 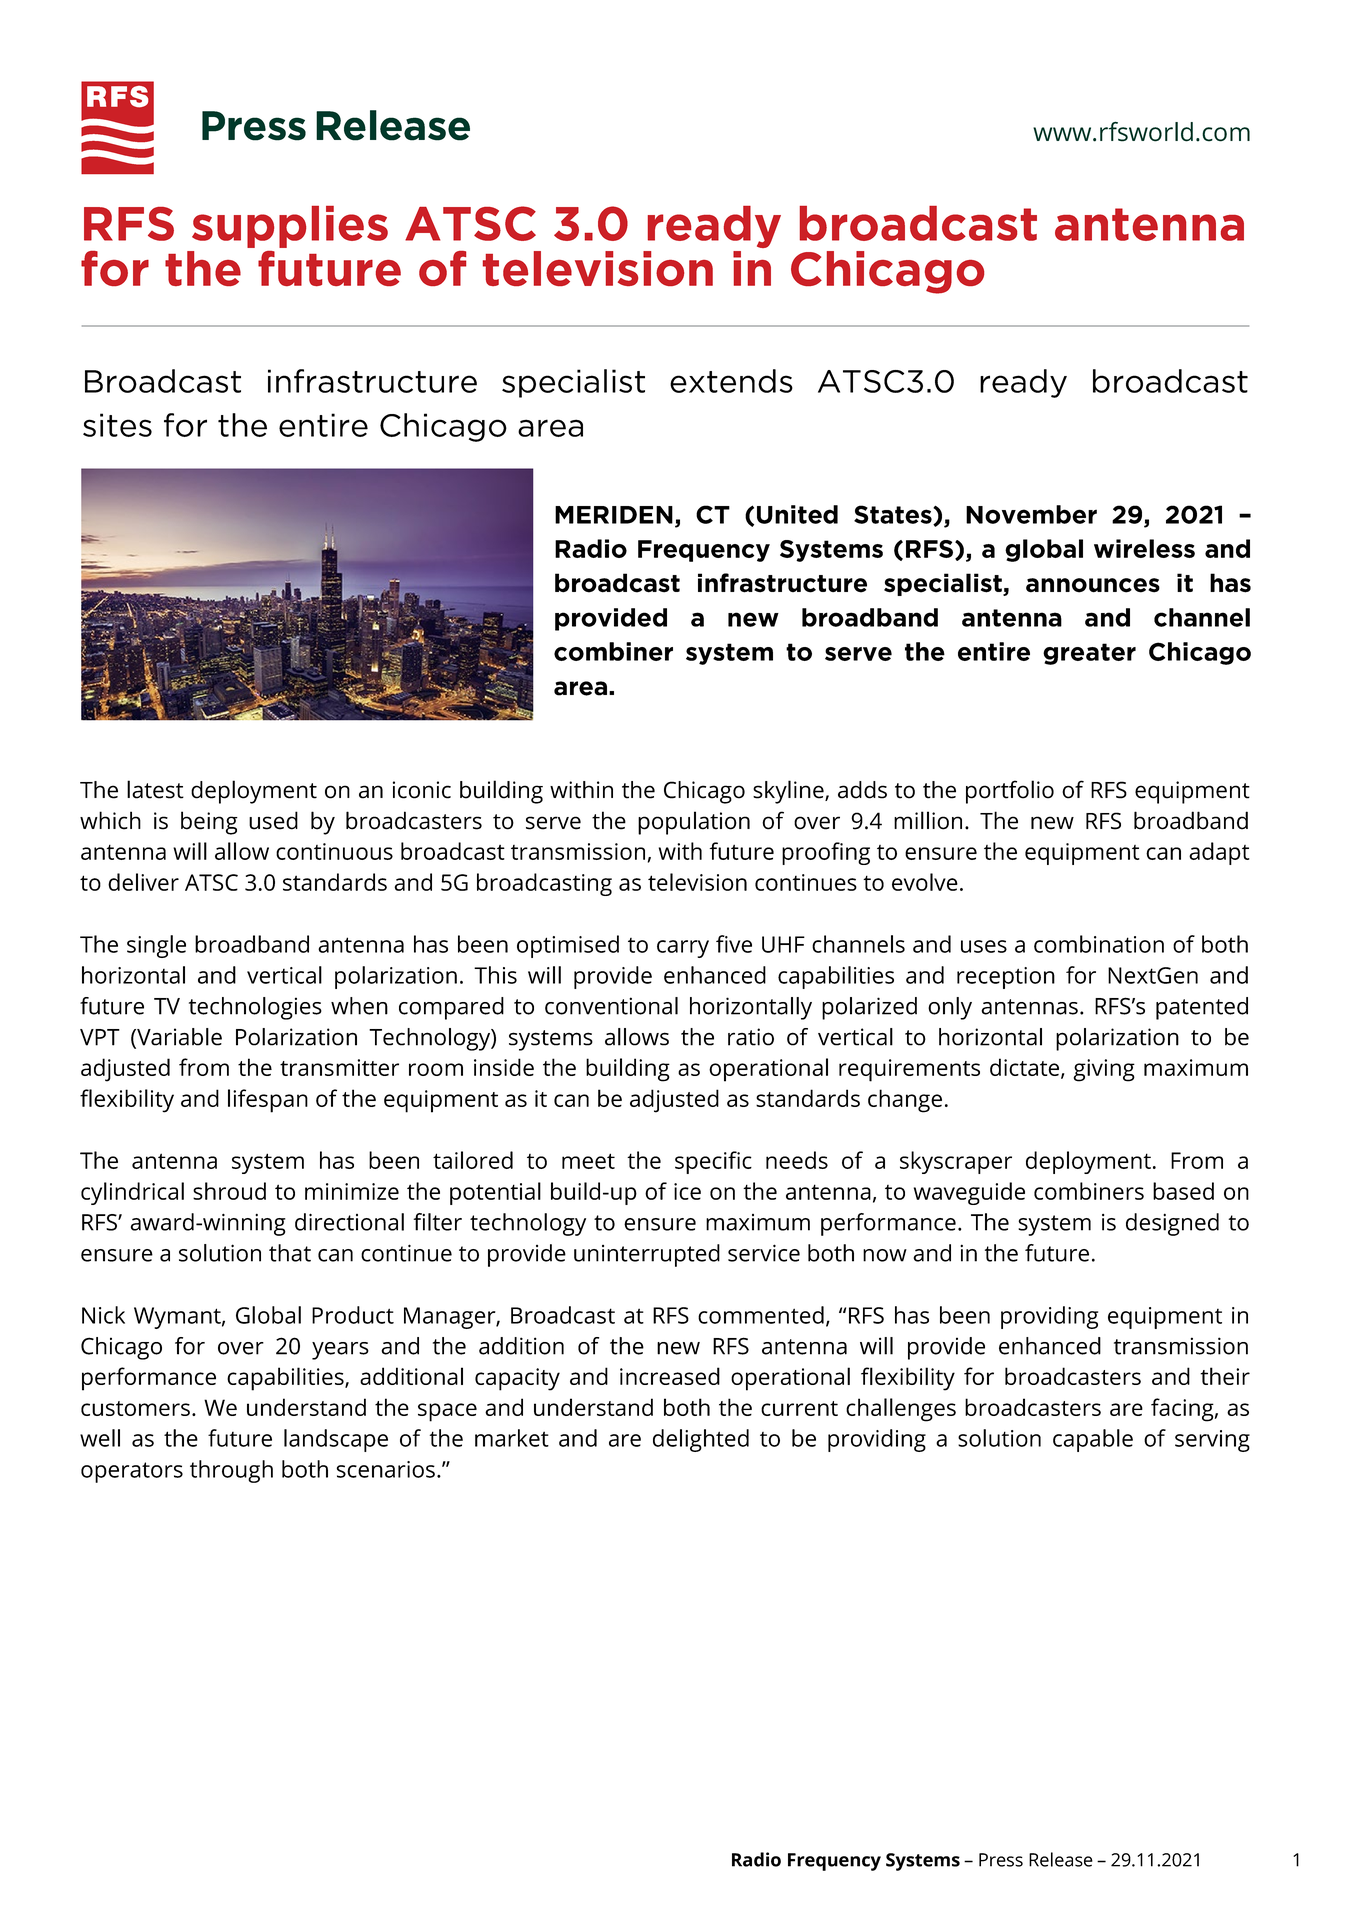 What do you see at coordinates (290, 227) in the page?
I see `supplies` at bounding box center [290, 227].
